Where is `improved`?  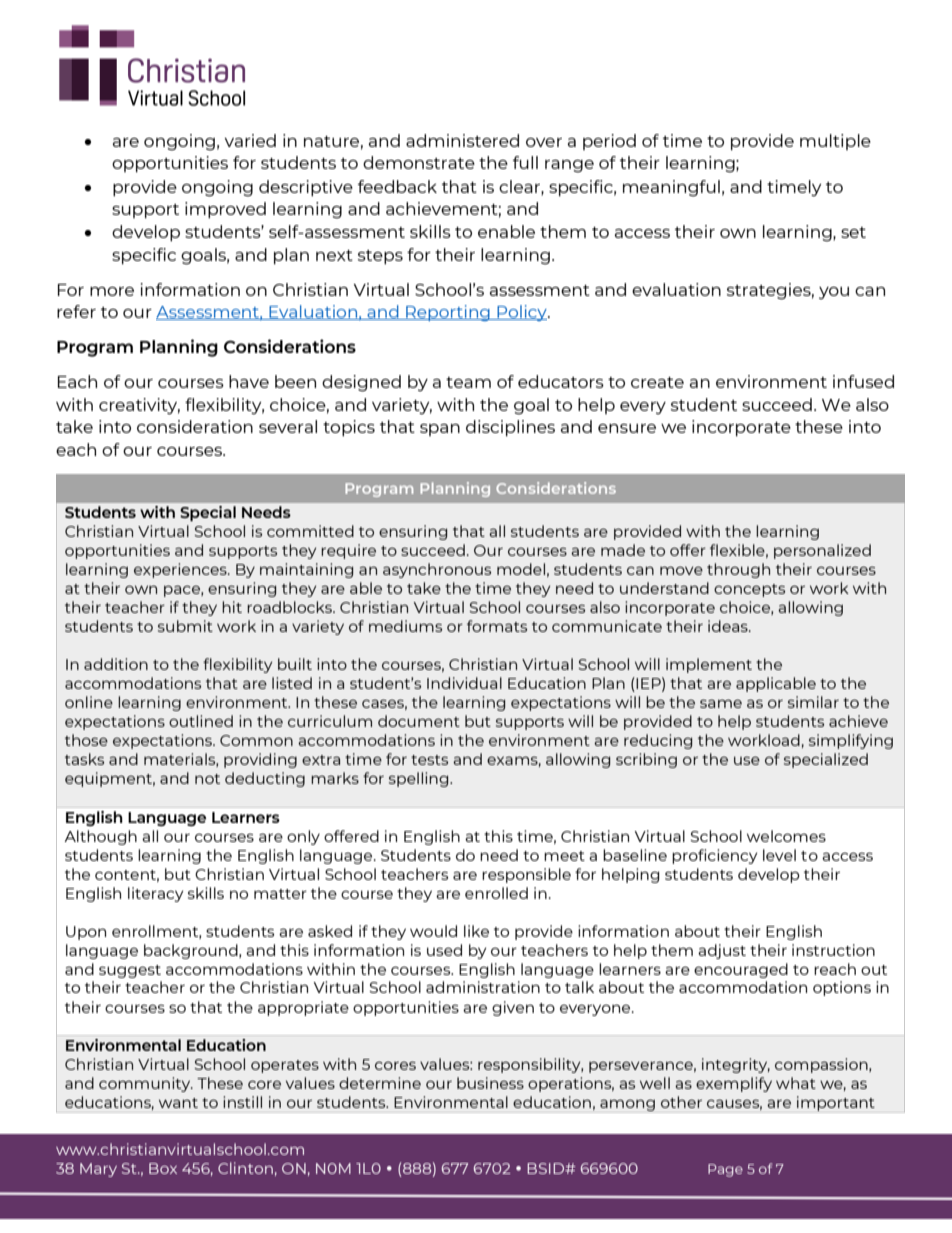 improved is located at coordinates (225, 210).
